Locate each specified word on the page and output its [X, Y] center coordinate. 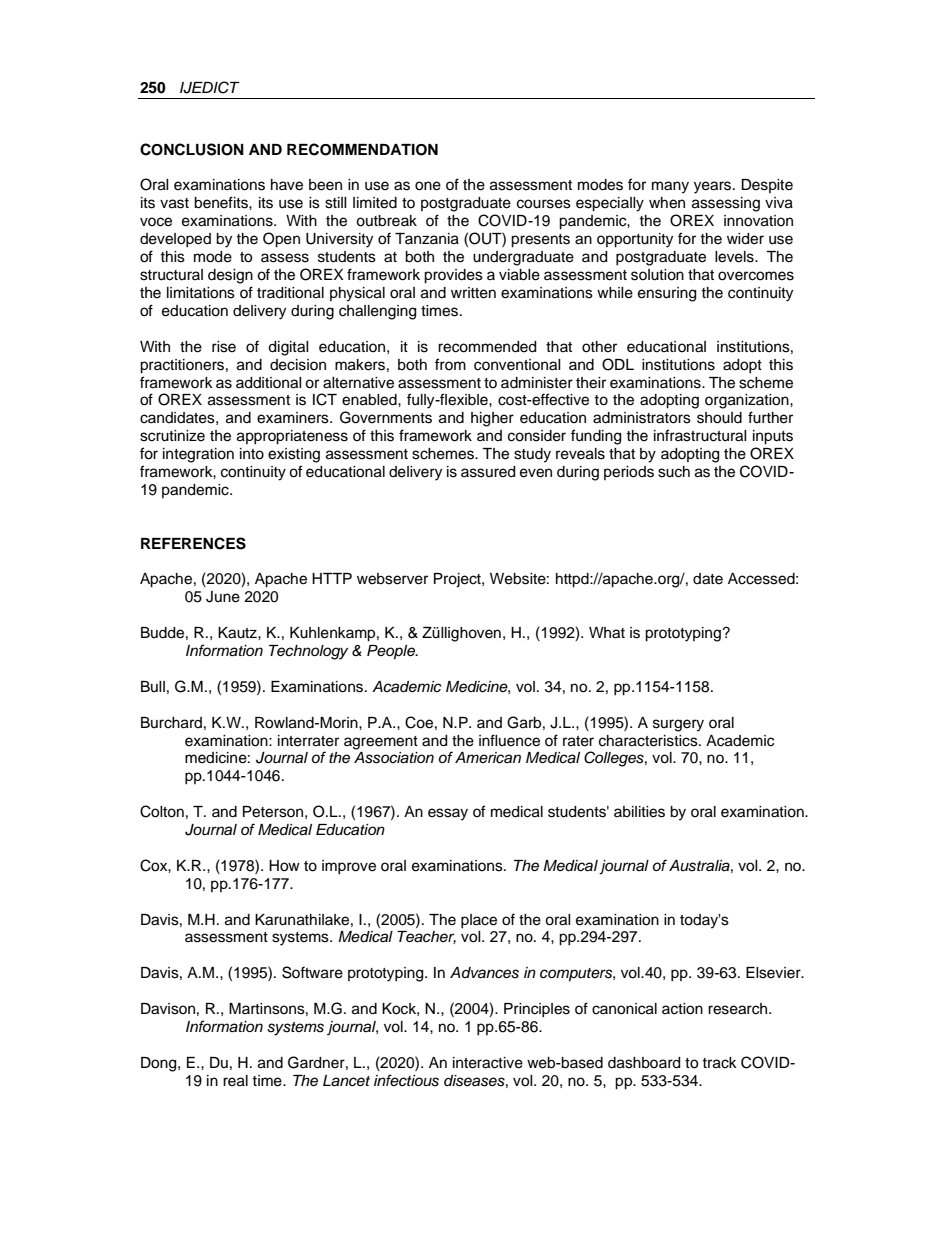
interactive [488, 1063]
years [714, 187]
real [235, 1081]
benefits [222, 202]
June [223, 597]
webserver [392, 579]
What [607, 633]
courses [544, 204]
